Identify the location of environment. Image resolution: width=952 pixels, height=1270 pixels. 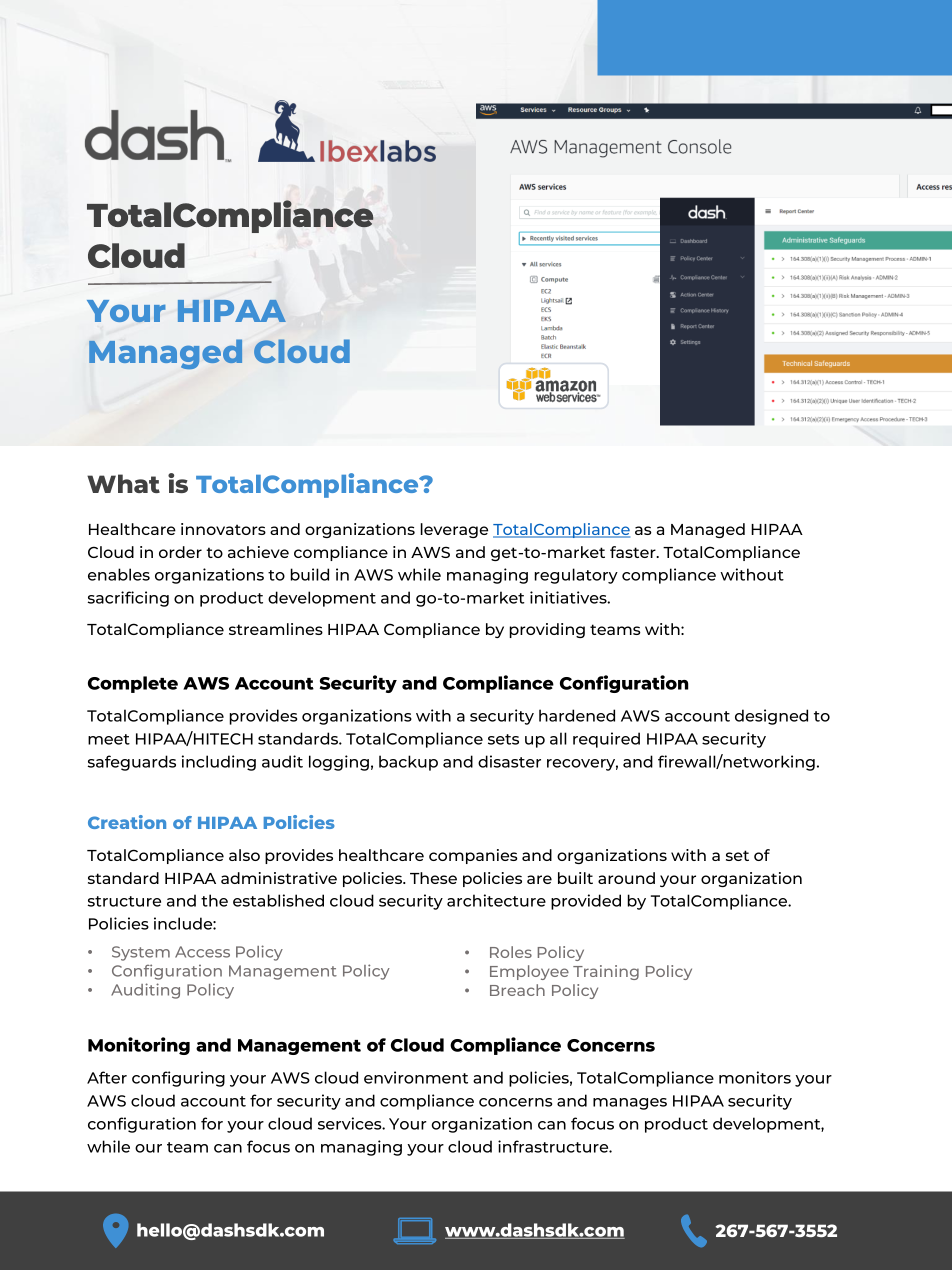
(416, 1077).
